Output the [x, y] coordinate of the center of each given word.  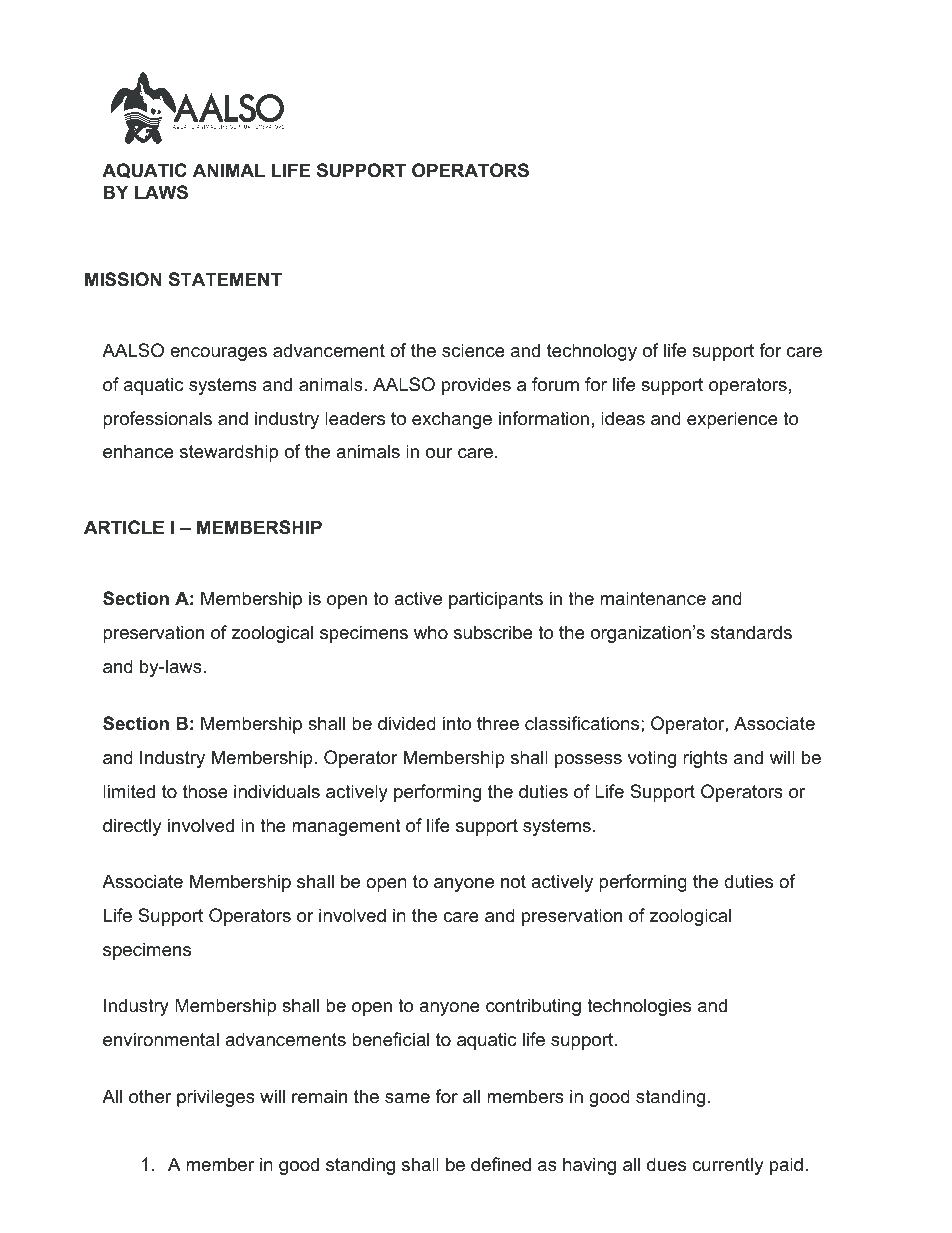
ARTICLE [124, 527]
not [513, 882]
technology [592, 352]
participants [496, 600]
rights [705, 759]
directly [132, 827]
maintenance [653, 598]
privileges [216, 1098]
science [473, 350]
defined [501, 1164]
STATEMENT [225, 279]
